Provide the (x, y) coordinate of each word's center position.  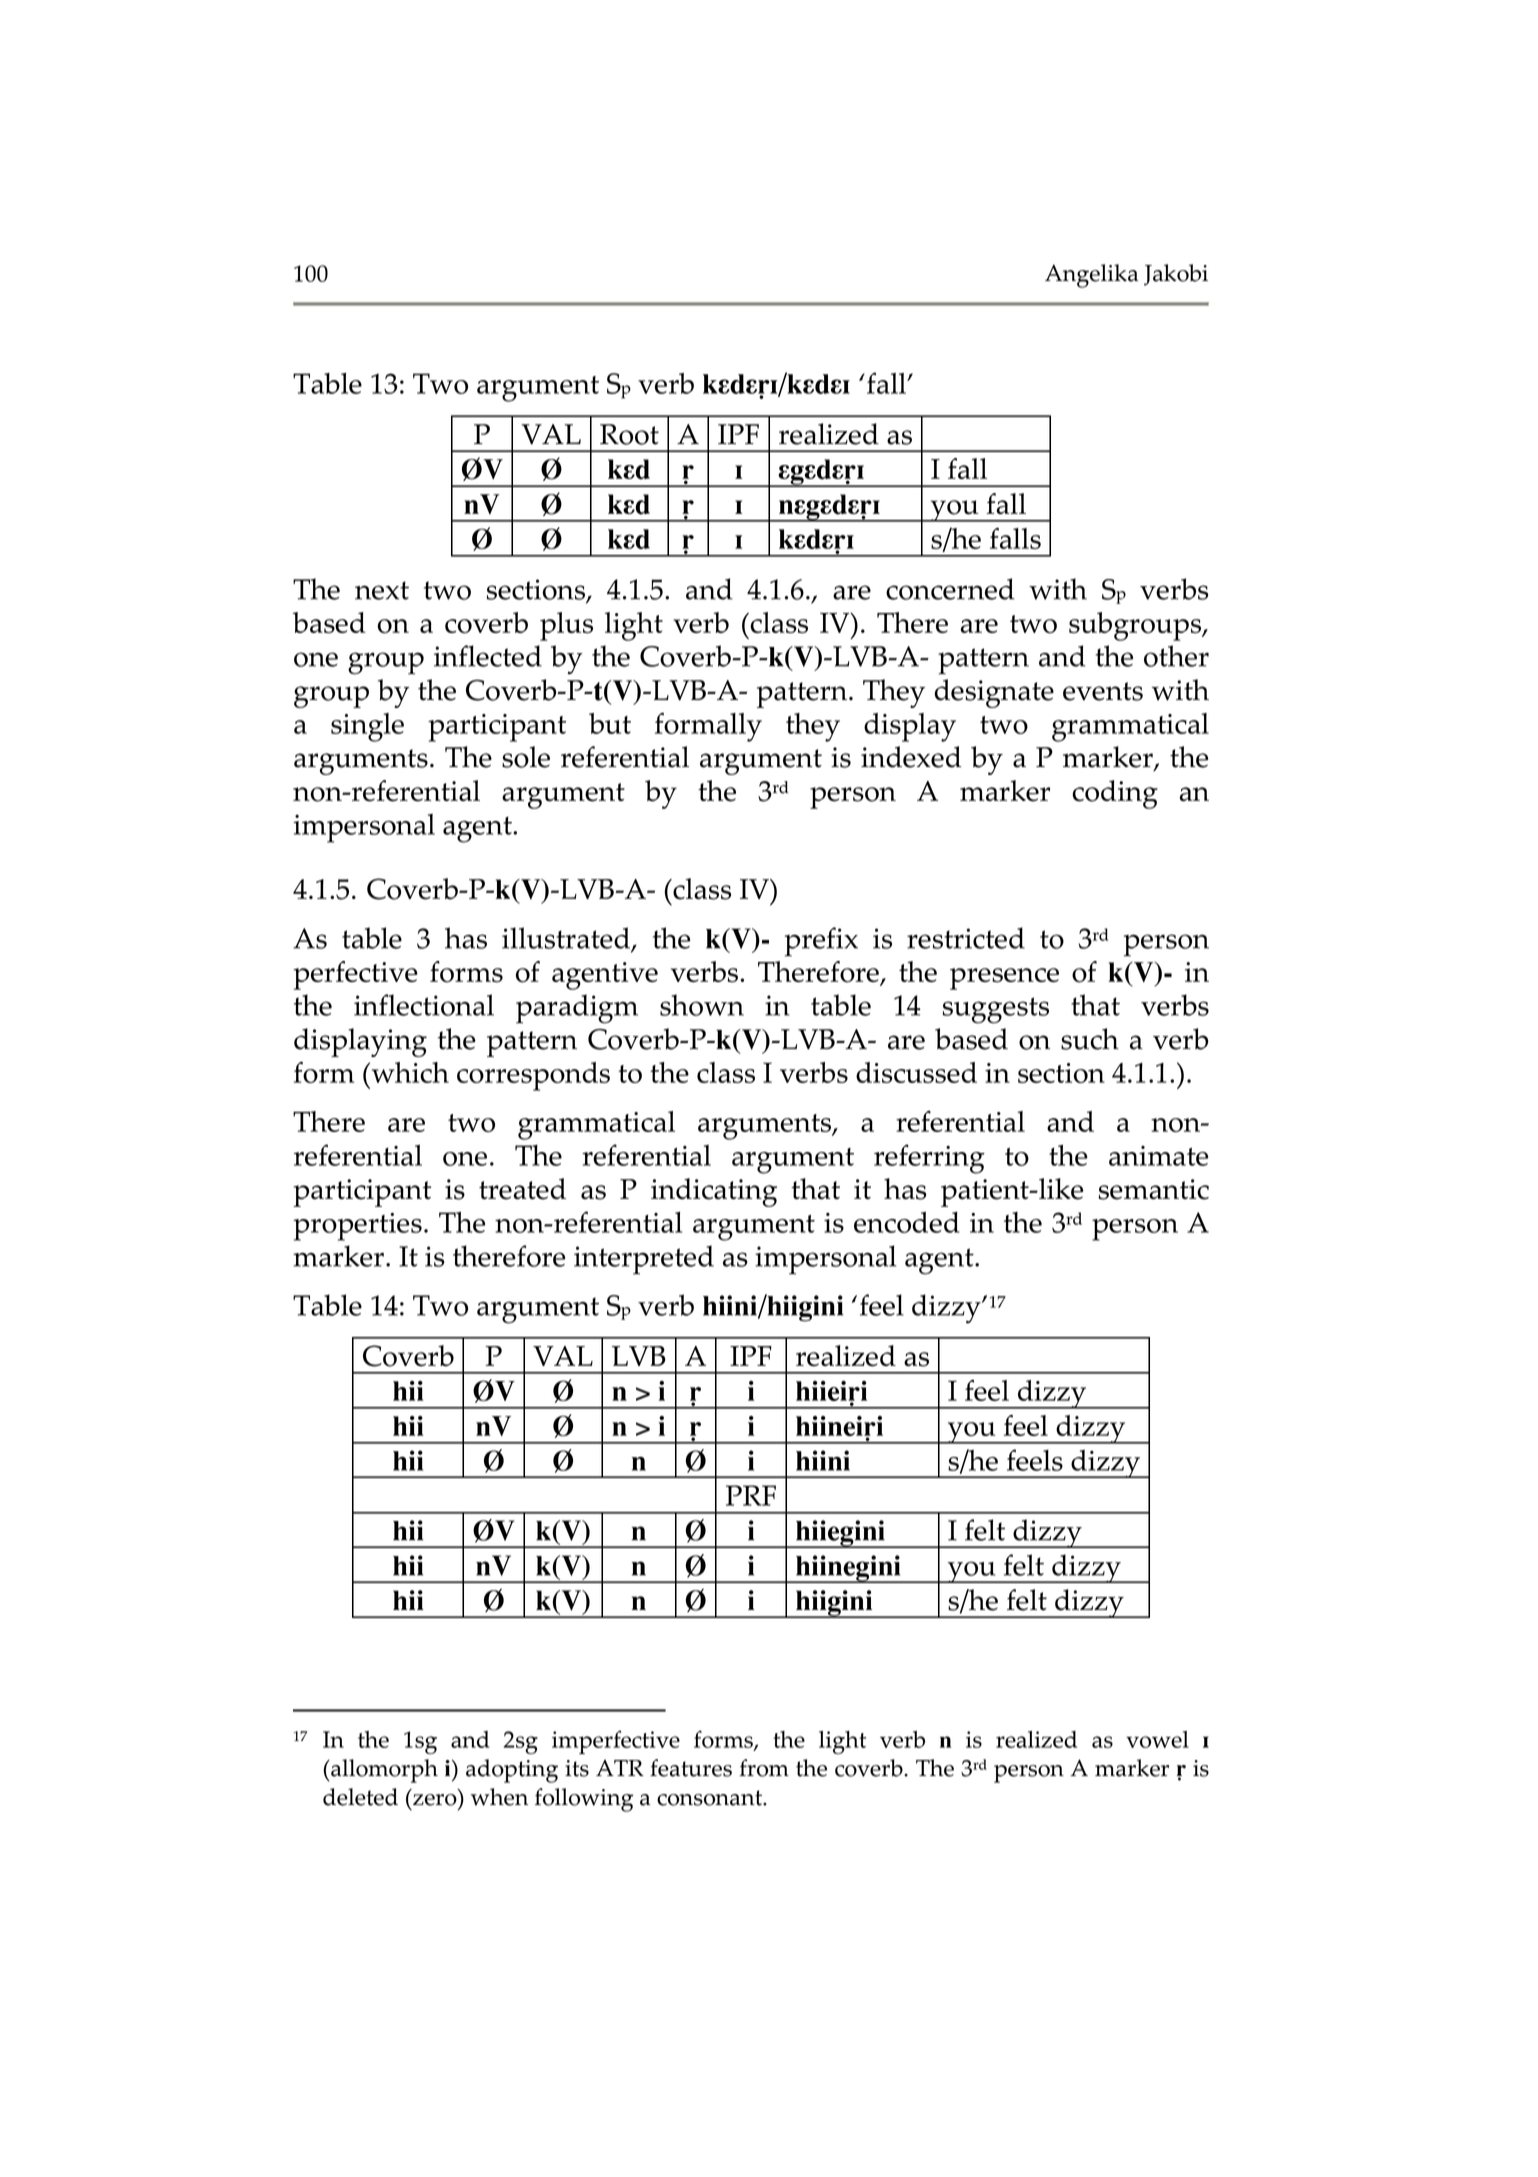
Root (629, 434)
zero (435, 1800)
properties (357, 1227)
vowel (1157, 1739)
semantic (1154, 1189)
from (764, 1768)
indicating (714, 1192)
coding (1115, 794)
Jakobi (1176, 275)
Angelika (1091, 276)
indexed (911, 757)
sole (526, 757)
